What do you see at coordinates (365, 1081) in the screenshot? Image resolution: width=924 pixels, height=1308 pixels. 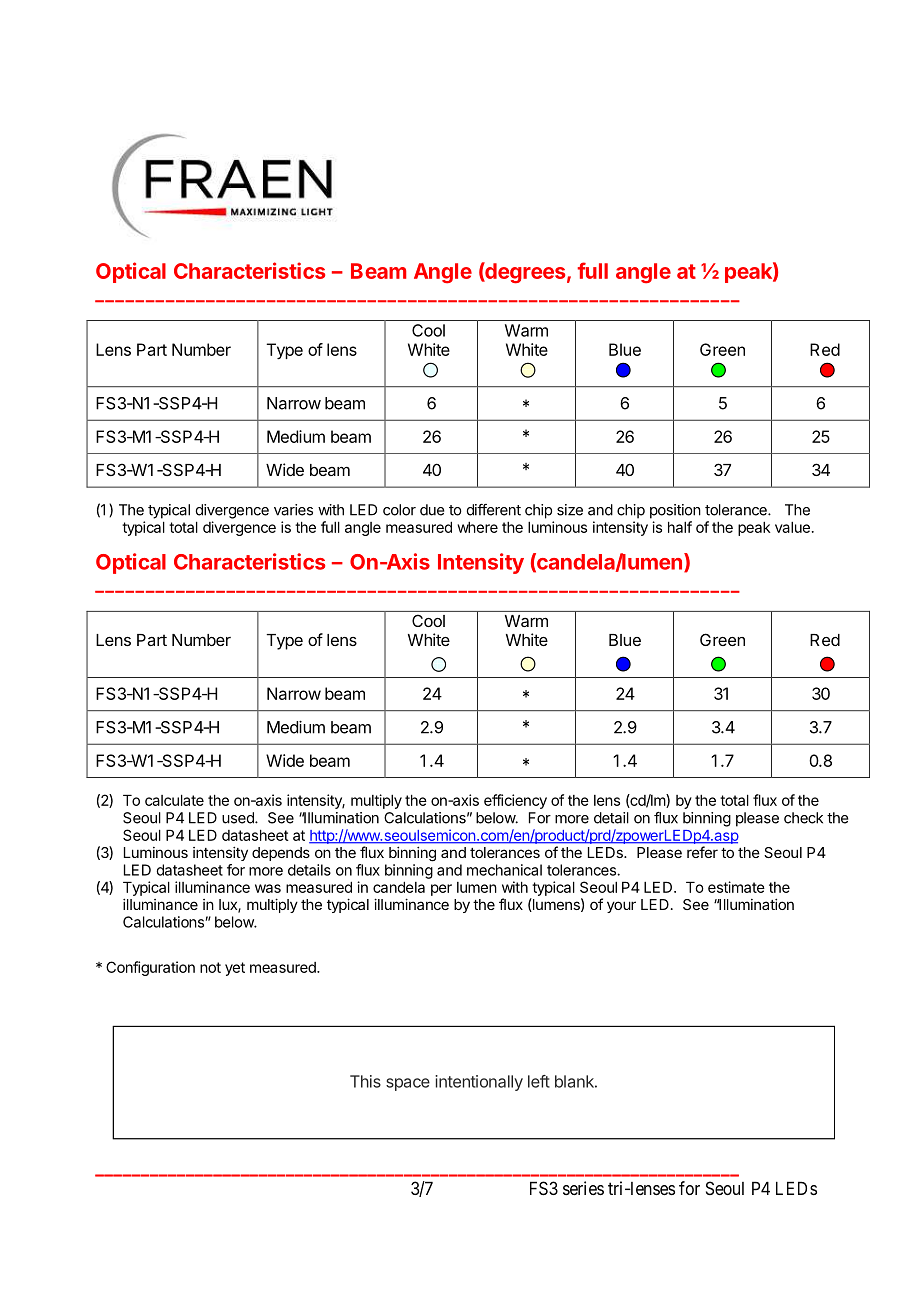 I see `This` at bounding box center [365, 1081].
